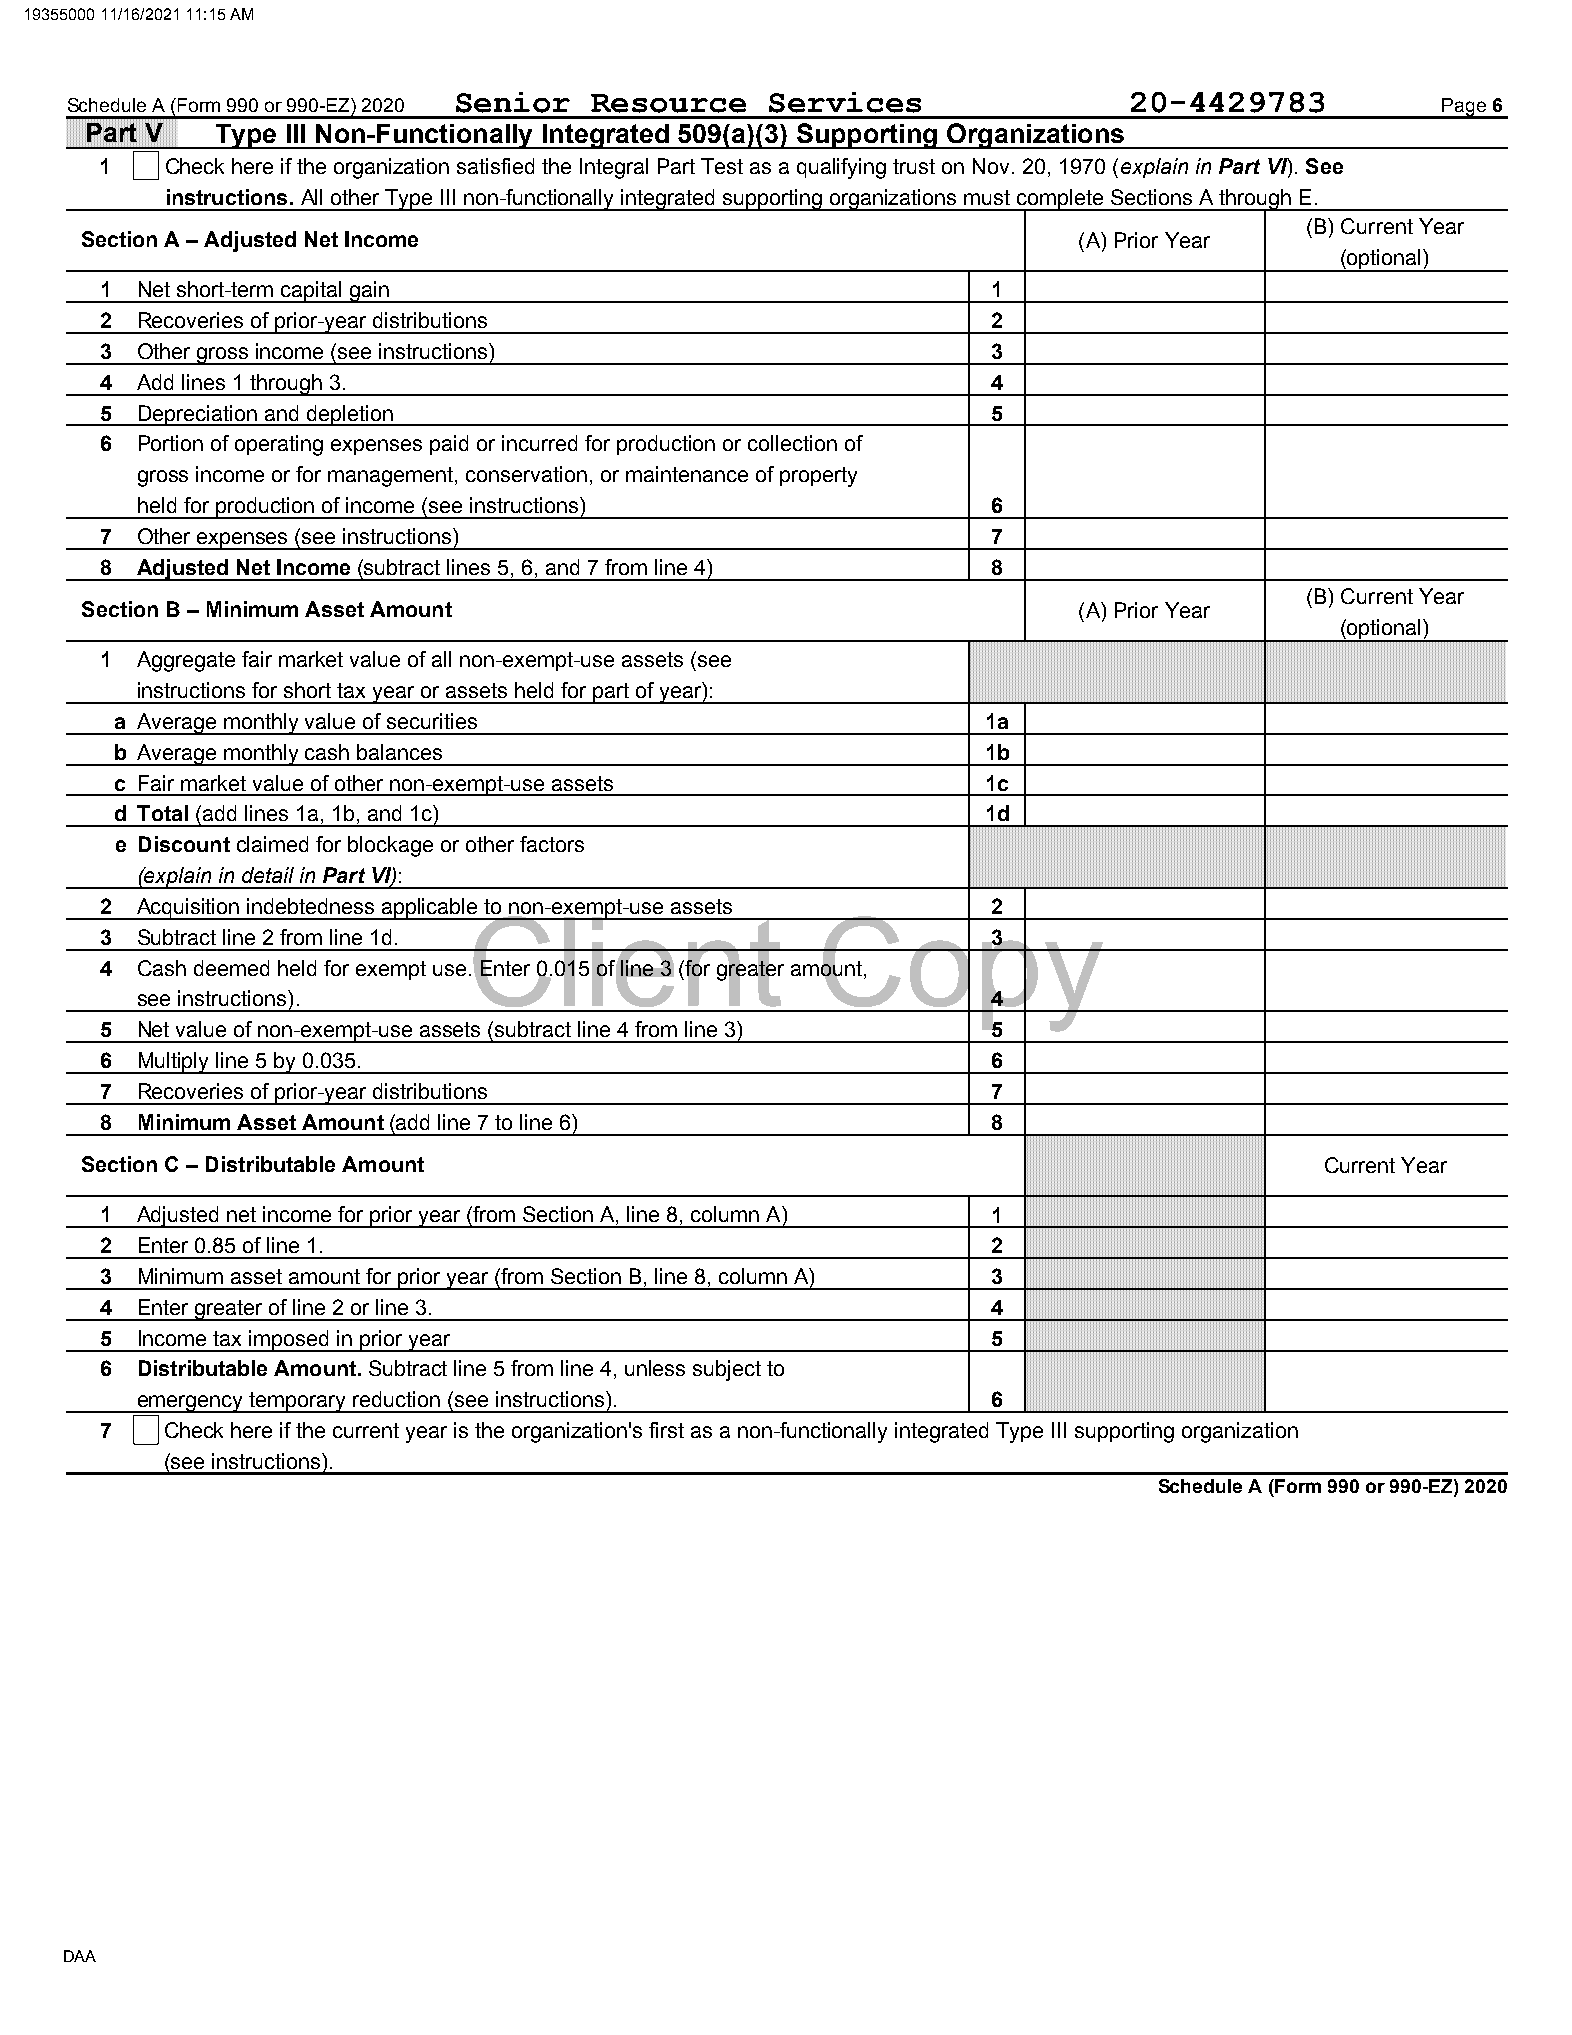 The height and width of the screenshot is (2035, 1572). Describe the element at coordinates (80, 1956) in the screenshot. I see `DAA` at that location.
